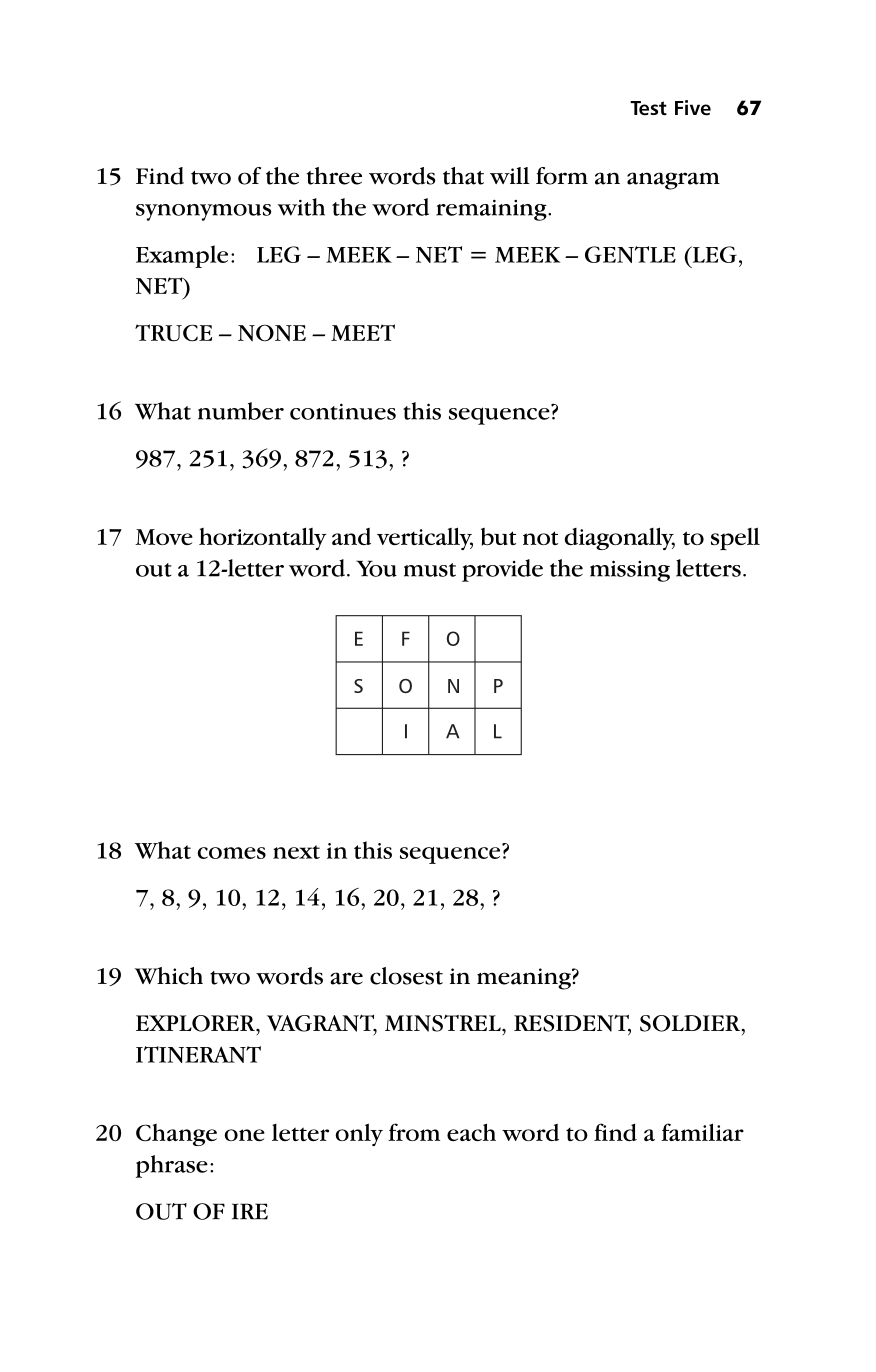 The height and width of the screenshot is (1372, 876). Describe the element at coordinates (648, 108) in the screenshot. I see `Test` at that location.
